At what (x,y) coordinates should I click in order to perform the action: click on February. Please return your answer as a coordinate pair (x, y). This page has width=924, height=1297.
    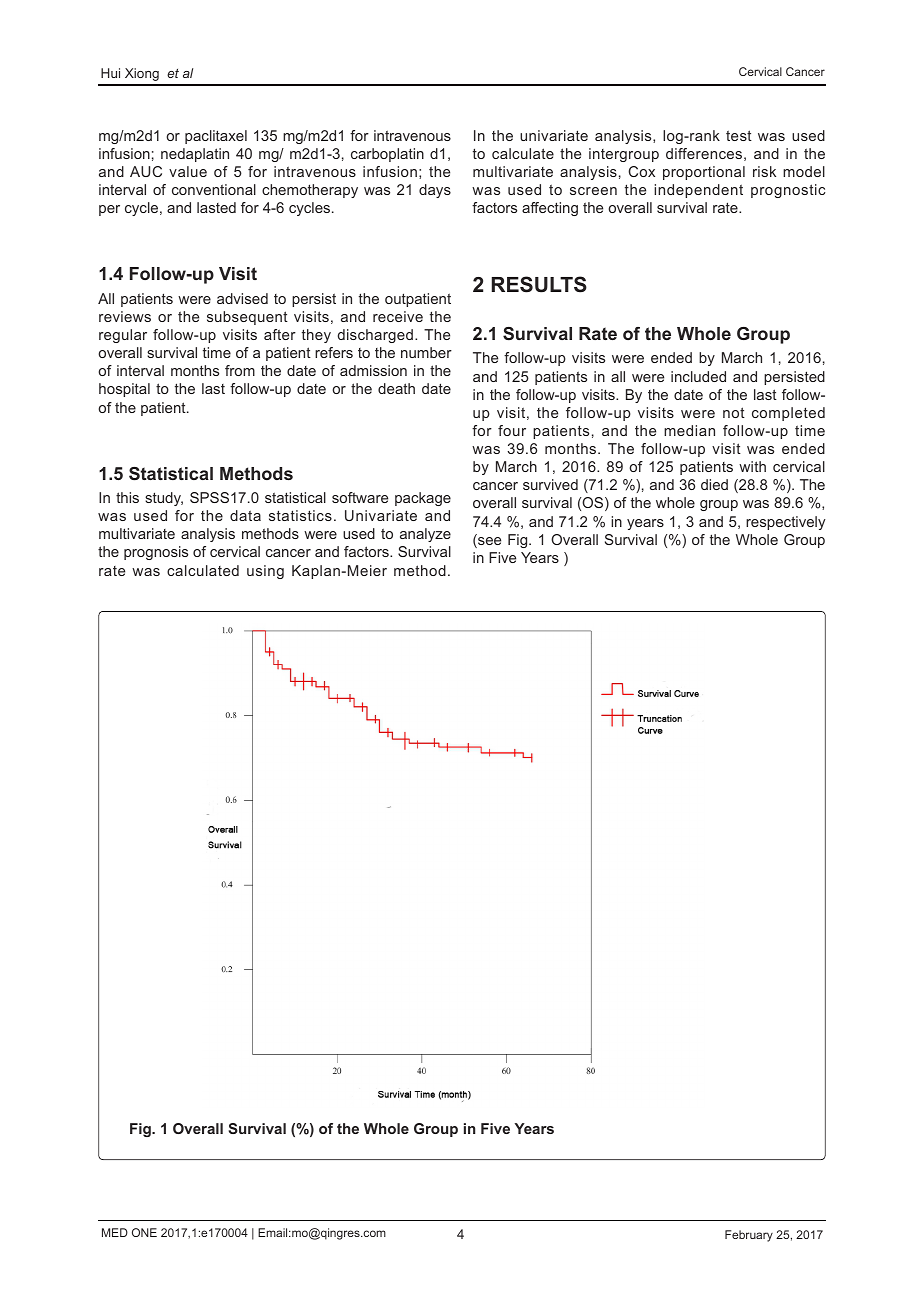
    Looking at the image, I should click on (749, 1236).
